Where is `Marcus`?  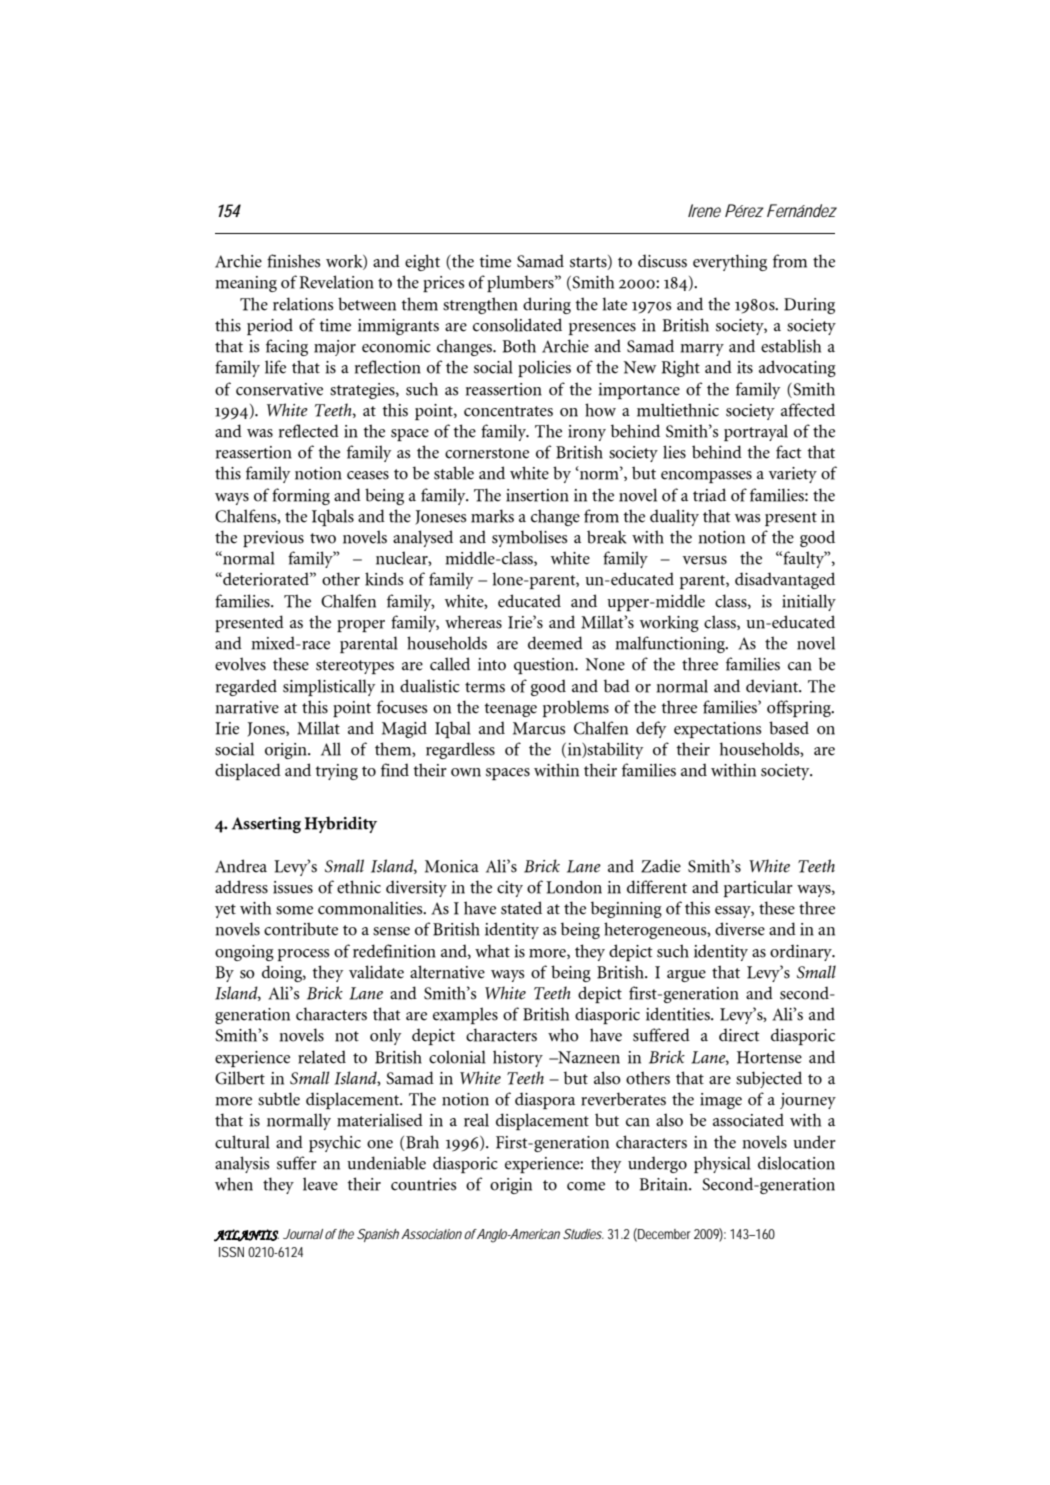 Marcus is located at coordinates (539, 728).
